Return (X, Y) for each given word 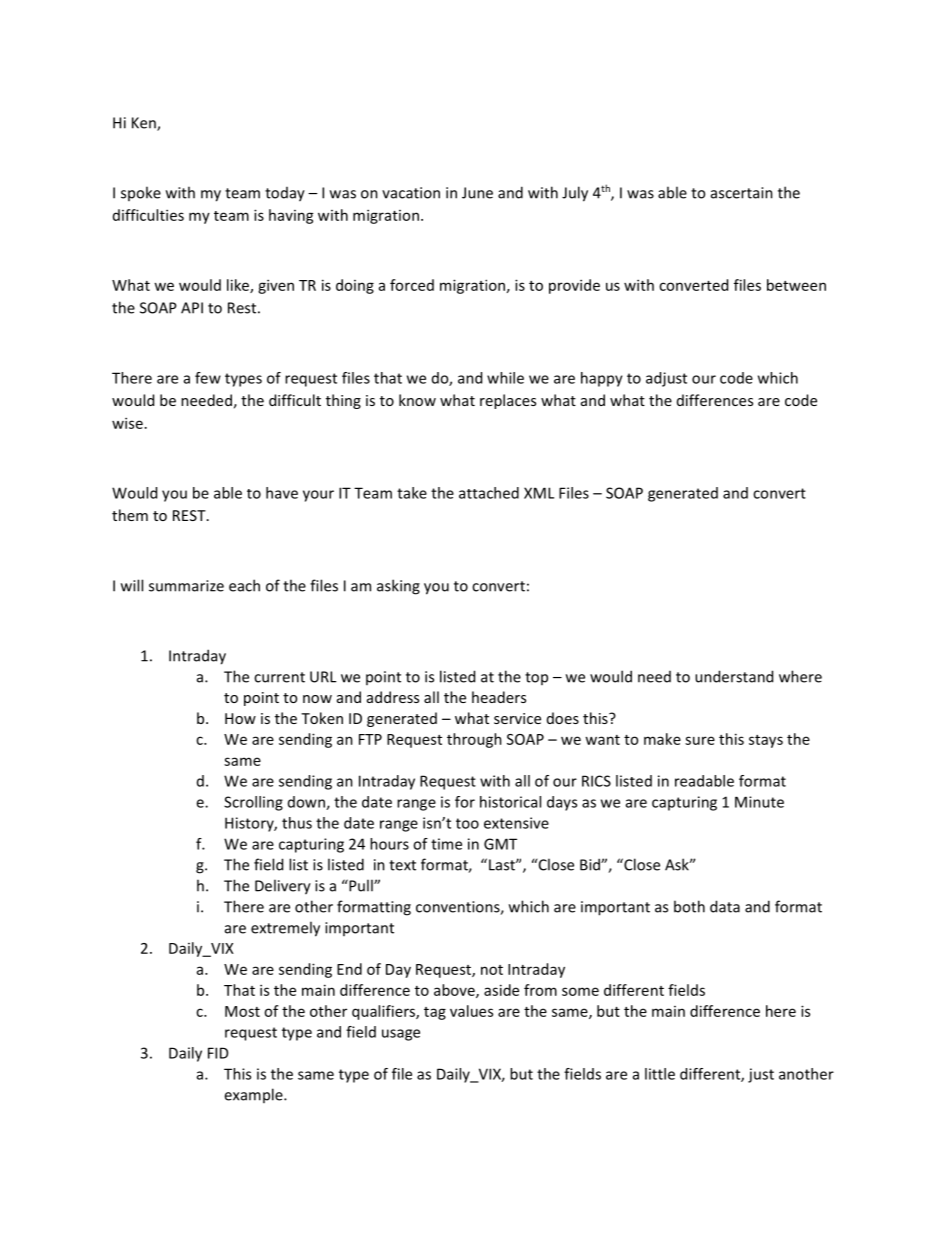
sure (700, 740)
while (505, 378)
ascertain (742, 193)
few (208, 378)
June (477, 193)
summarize (186, 586)
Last (503, 865)
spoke (141, 193)
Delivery (283, 887)
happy (602, 379)
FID (218, 1053)
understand (734, 676)
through (474, 740)
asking (398, 587)
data (725, 906)
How (240, 718)
